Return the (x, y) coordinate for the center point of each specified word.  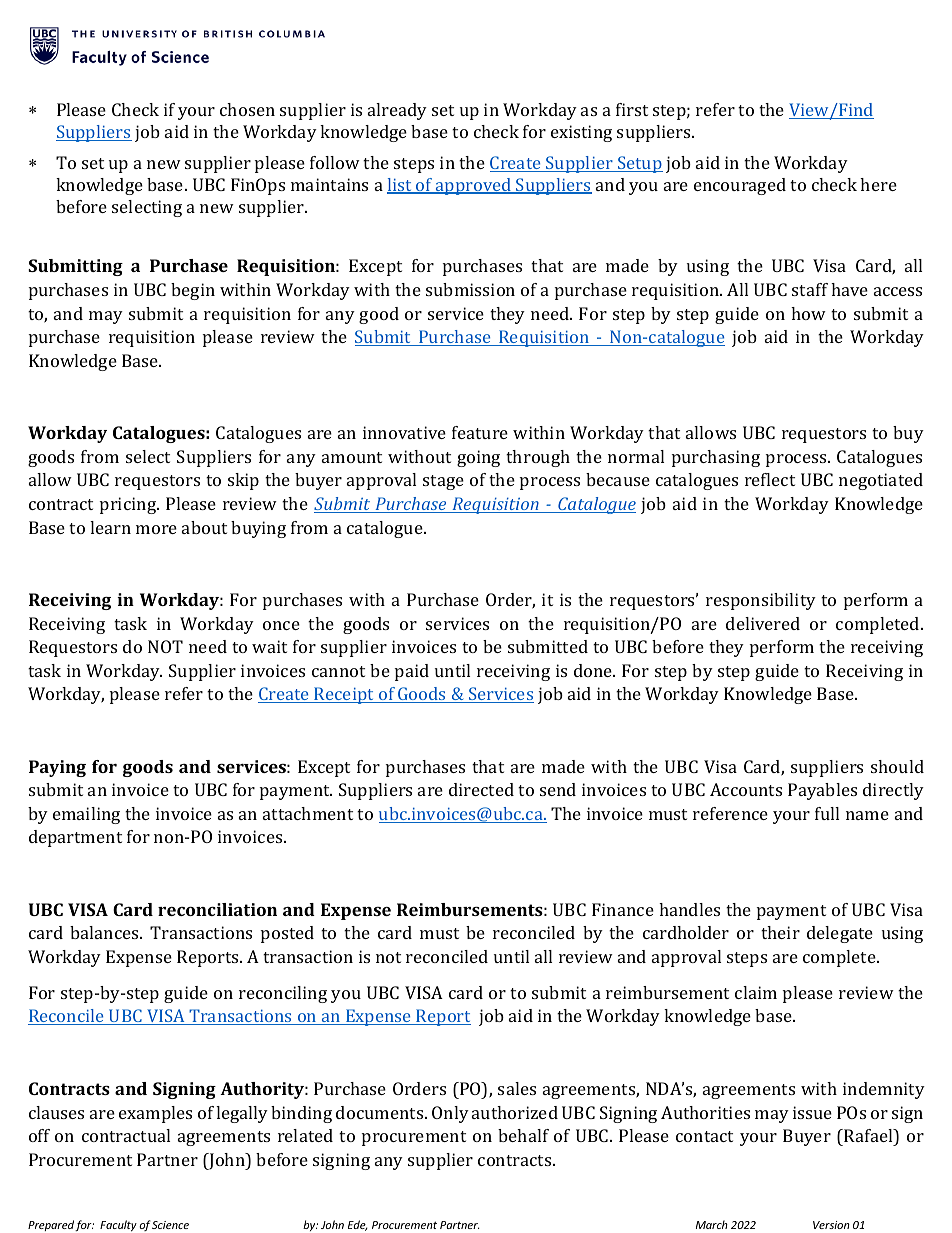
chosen (247, 109)
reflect (770, 479)
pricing (129, 505)
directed (481, 789)
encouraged (740, 186)
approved (474, 186)
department (75, 838)
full (827, 813)
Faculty (118, 1226)
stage (443, 482)
